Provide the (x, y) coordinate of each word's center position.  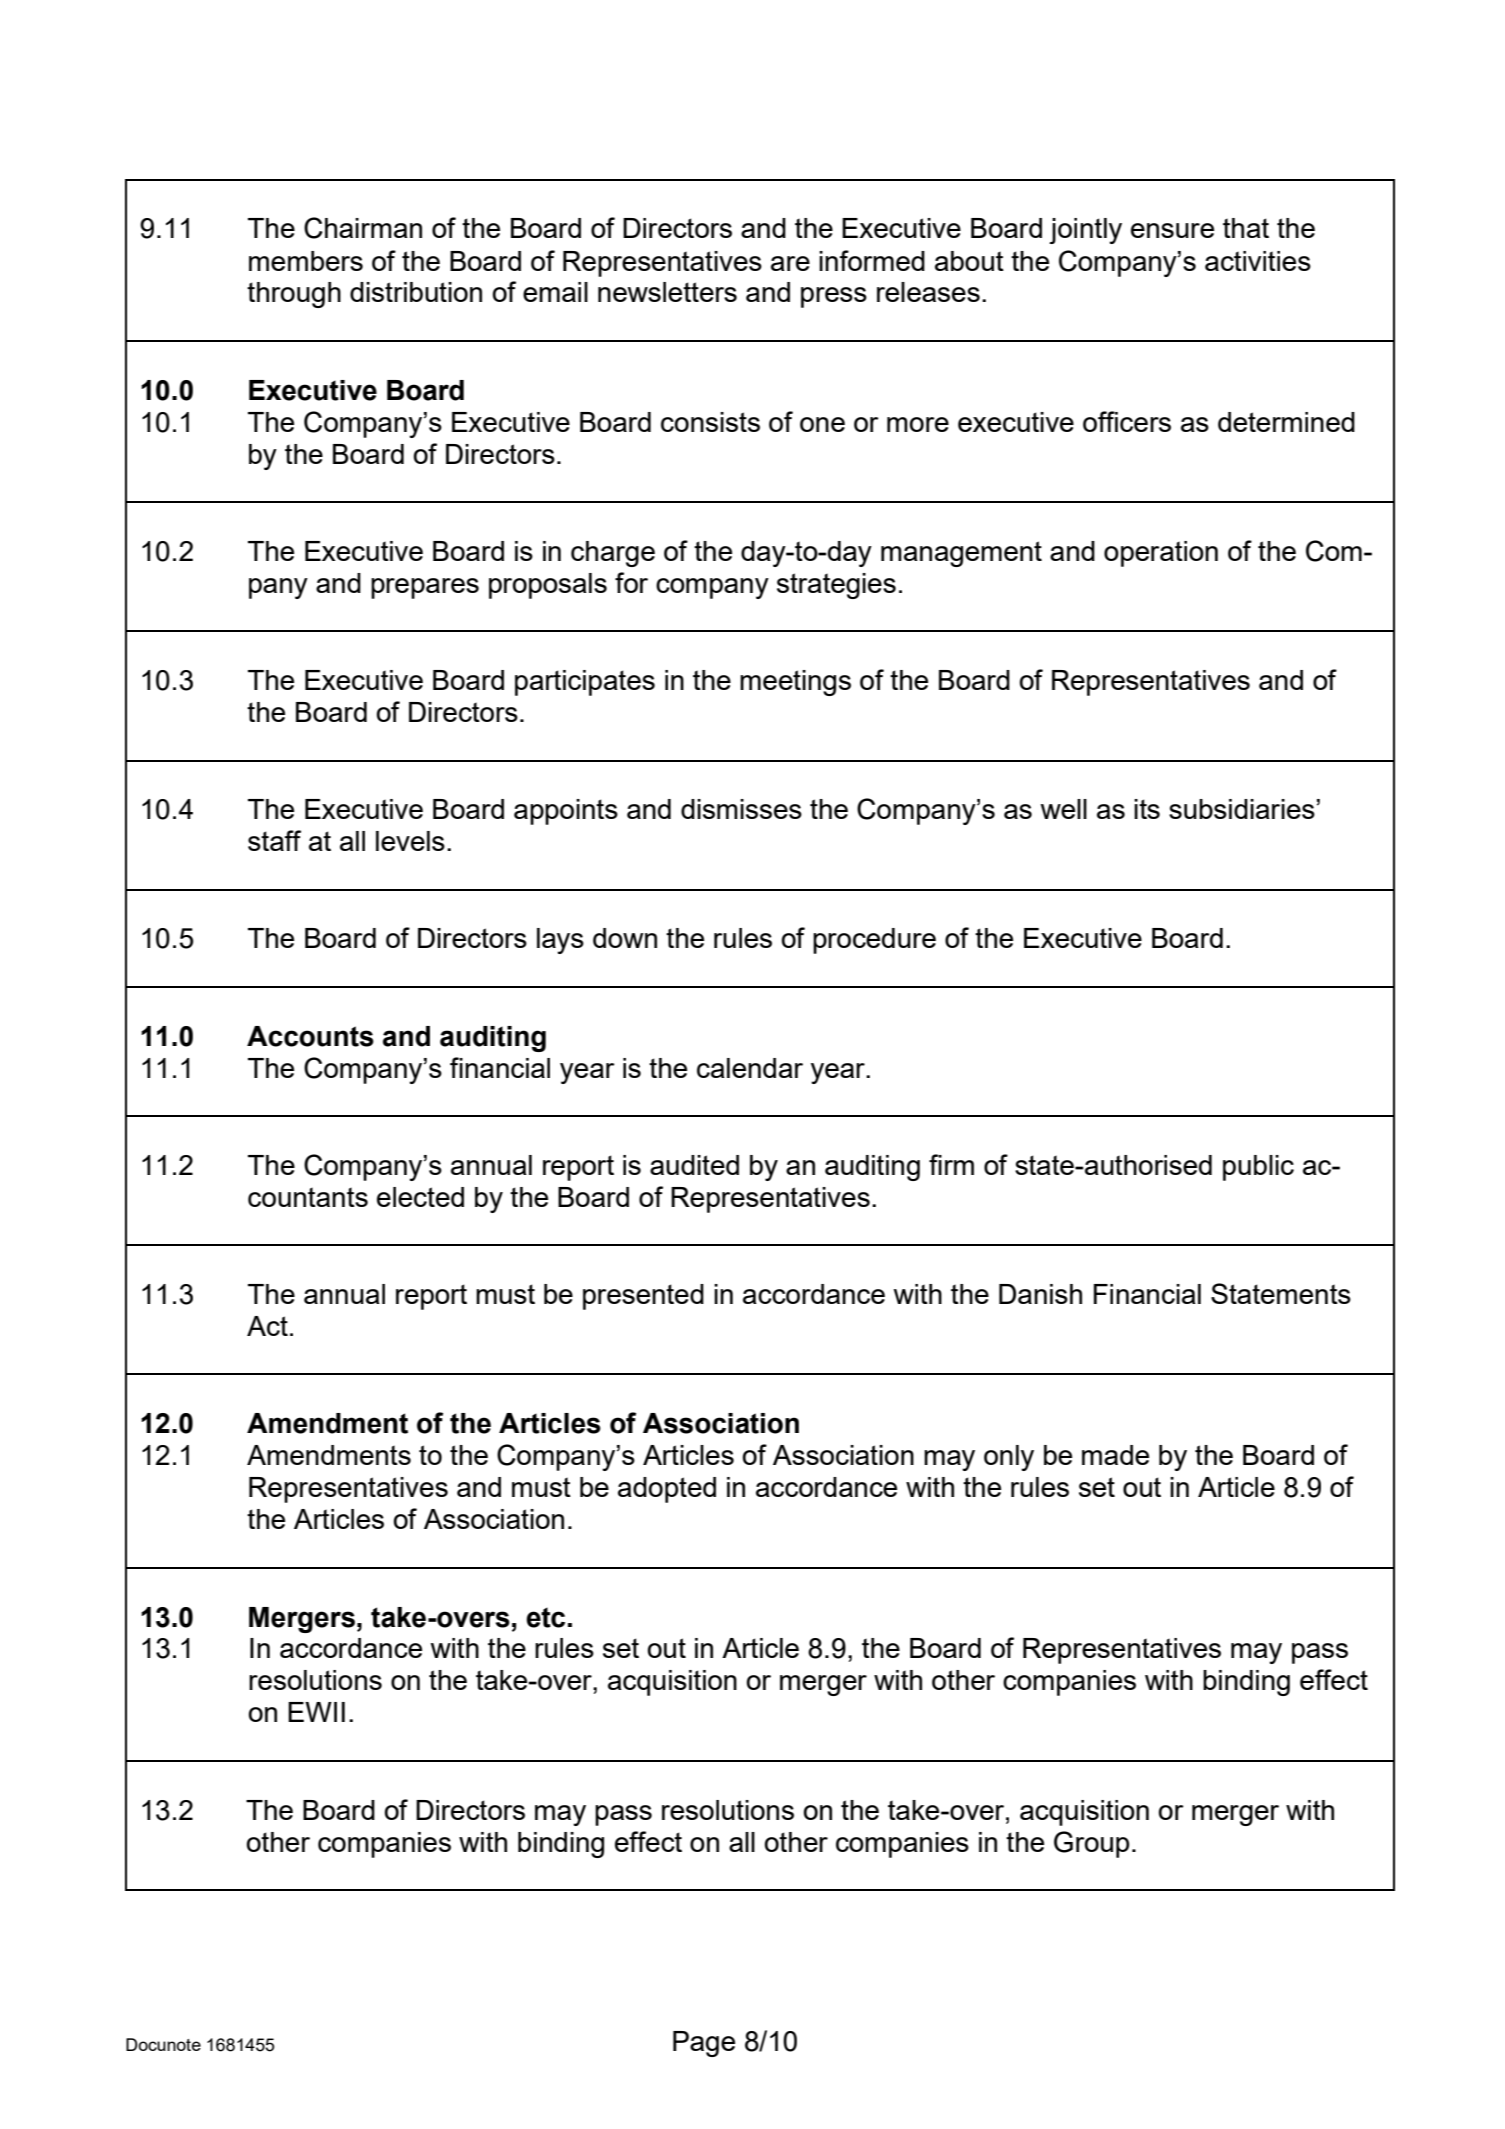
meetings (795, 683)
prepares (425, 588)
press (834, 297)
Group (1091, 1844)
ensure (1172, 230)
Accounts (310, 1036)
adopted (667, 1490)
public (1258, 1168)
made (1115, 1455)
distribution (416, 292)
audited (694, 1165)
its (1147, 809)
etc (545, 1617)
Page (704, 2044)
